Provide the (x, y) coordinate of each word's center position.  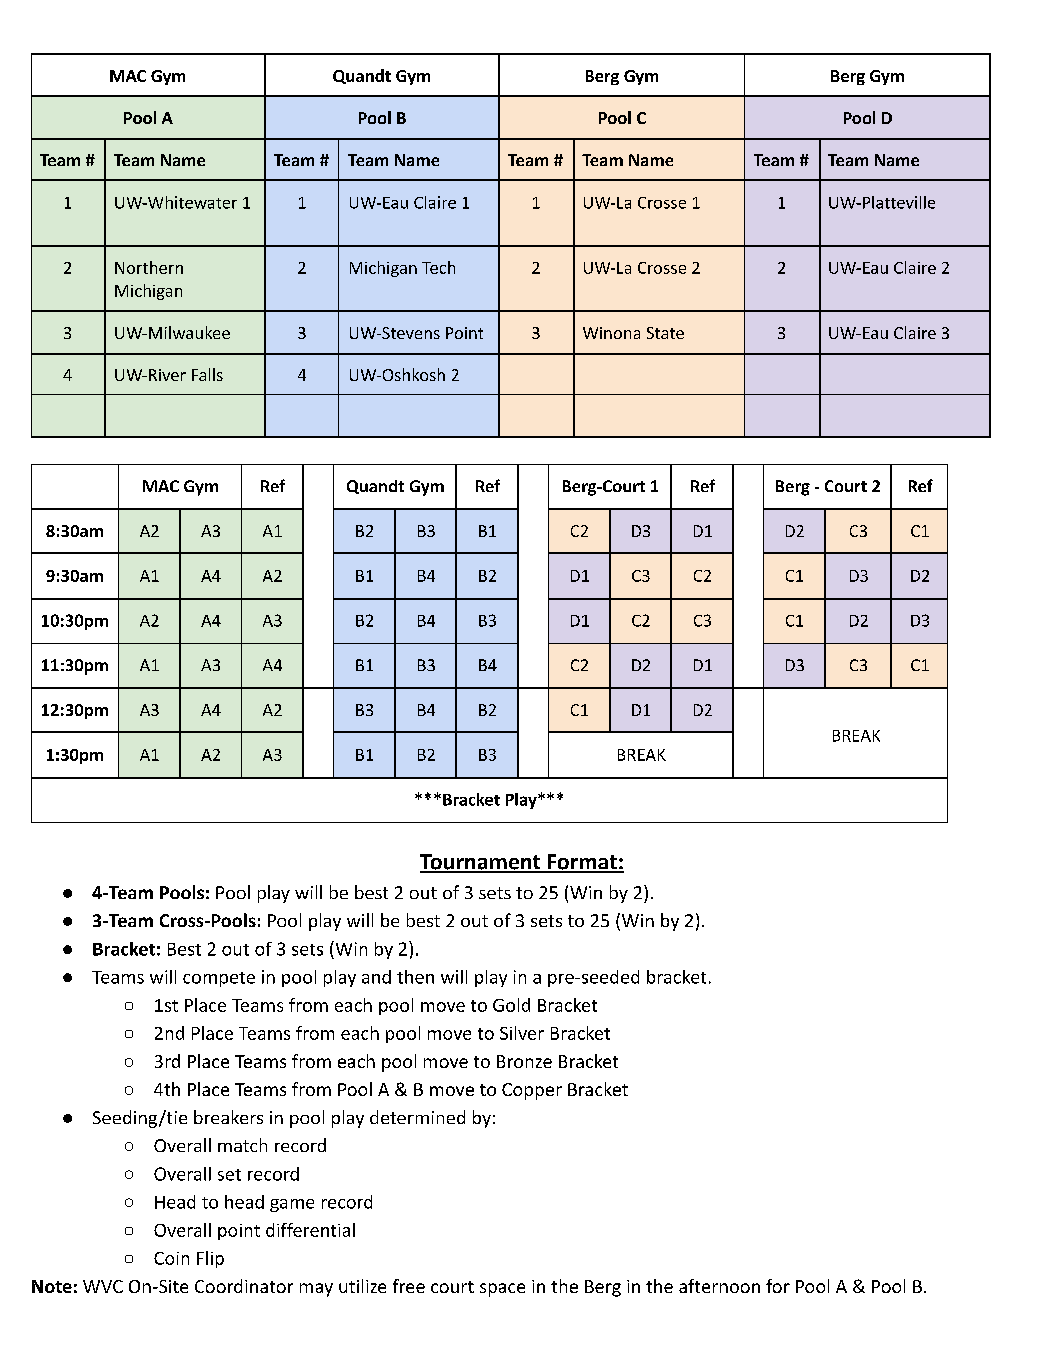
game (292, 1205)
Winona (611, 333)
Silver (522, 1033)
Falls (207, 374)
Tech (438, 267)
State (665, 333)
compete (219, 979)
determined (417, 1117)
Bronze (524, 1061)
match (242, 1145)
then (415, 977)
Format (582, 863)
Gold (511, 1005)
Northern (149, 267)
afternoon (719, 1286)
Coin (171, 1258)
